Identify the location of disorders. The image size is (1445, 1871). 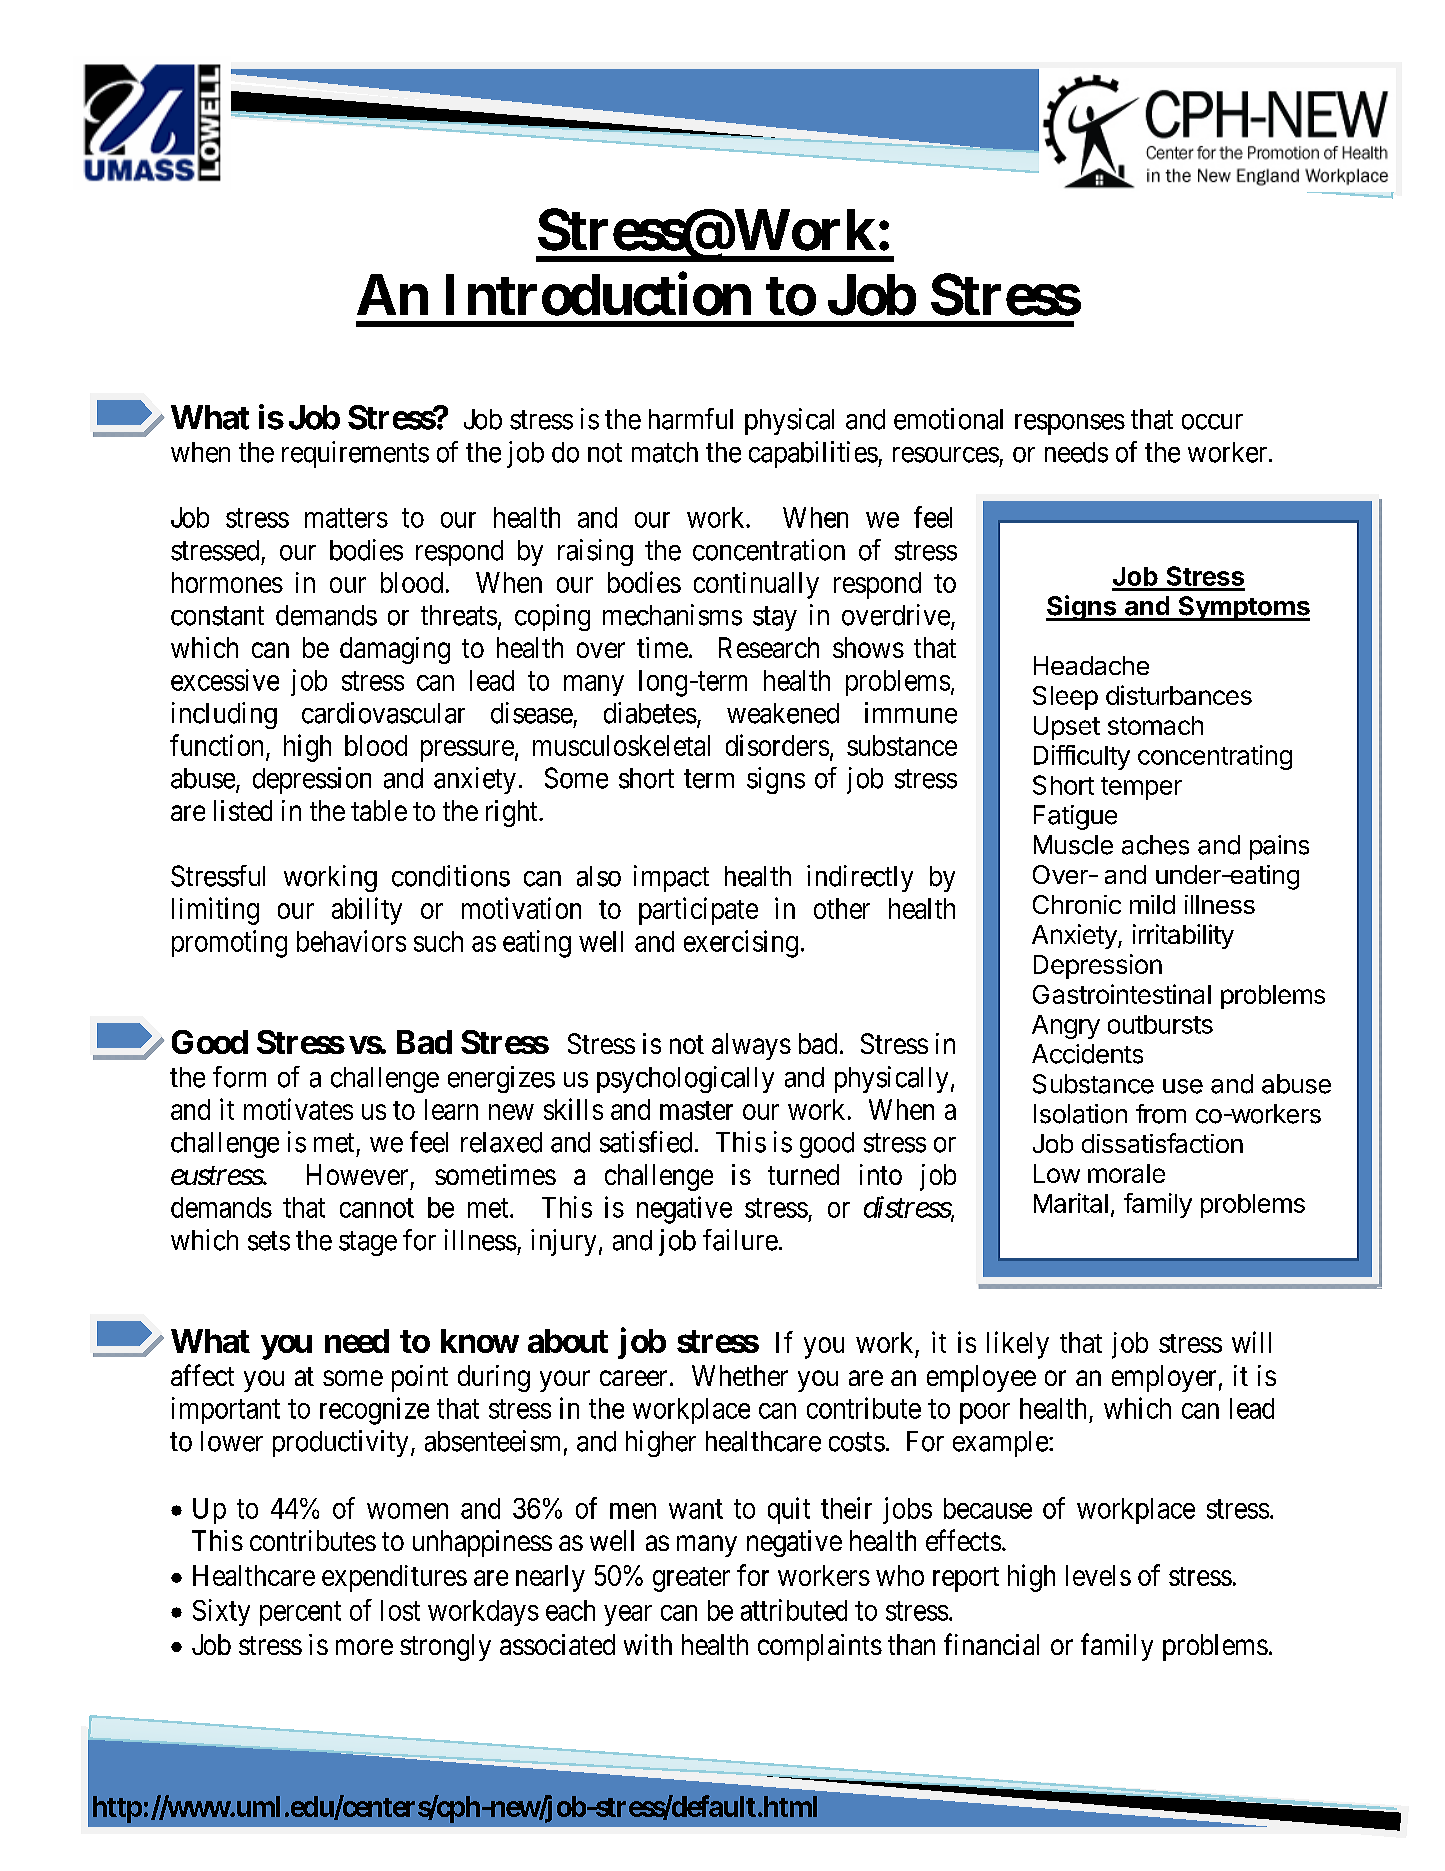
(777, 745).
